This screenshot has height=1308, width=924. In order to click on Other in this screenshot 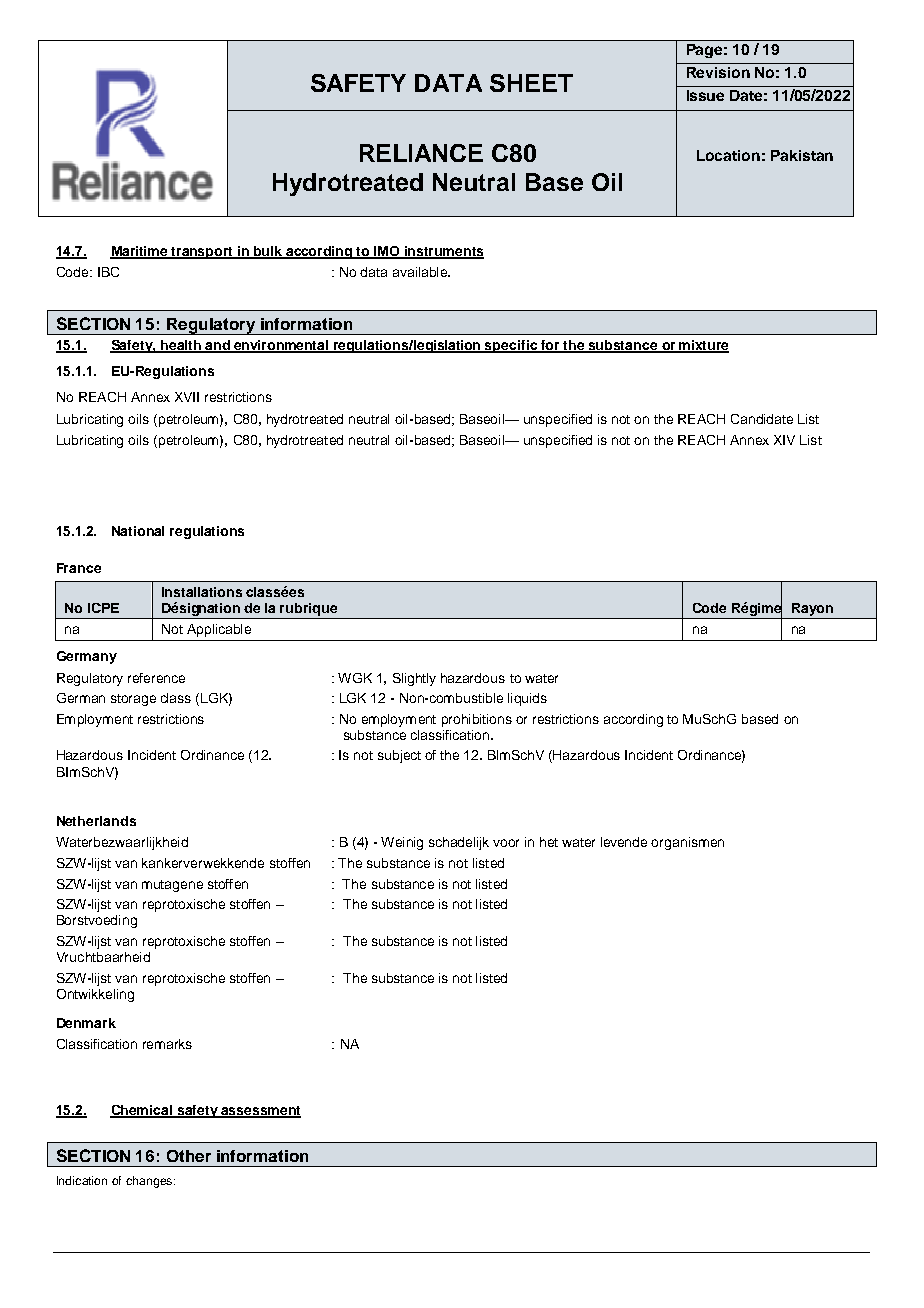, I will do `click(189, 1156)`.
